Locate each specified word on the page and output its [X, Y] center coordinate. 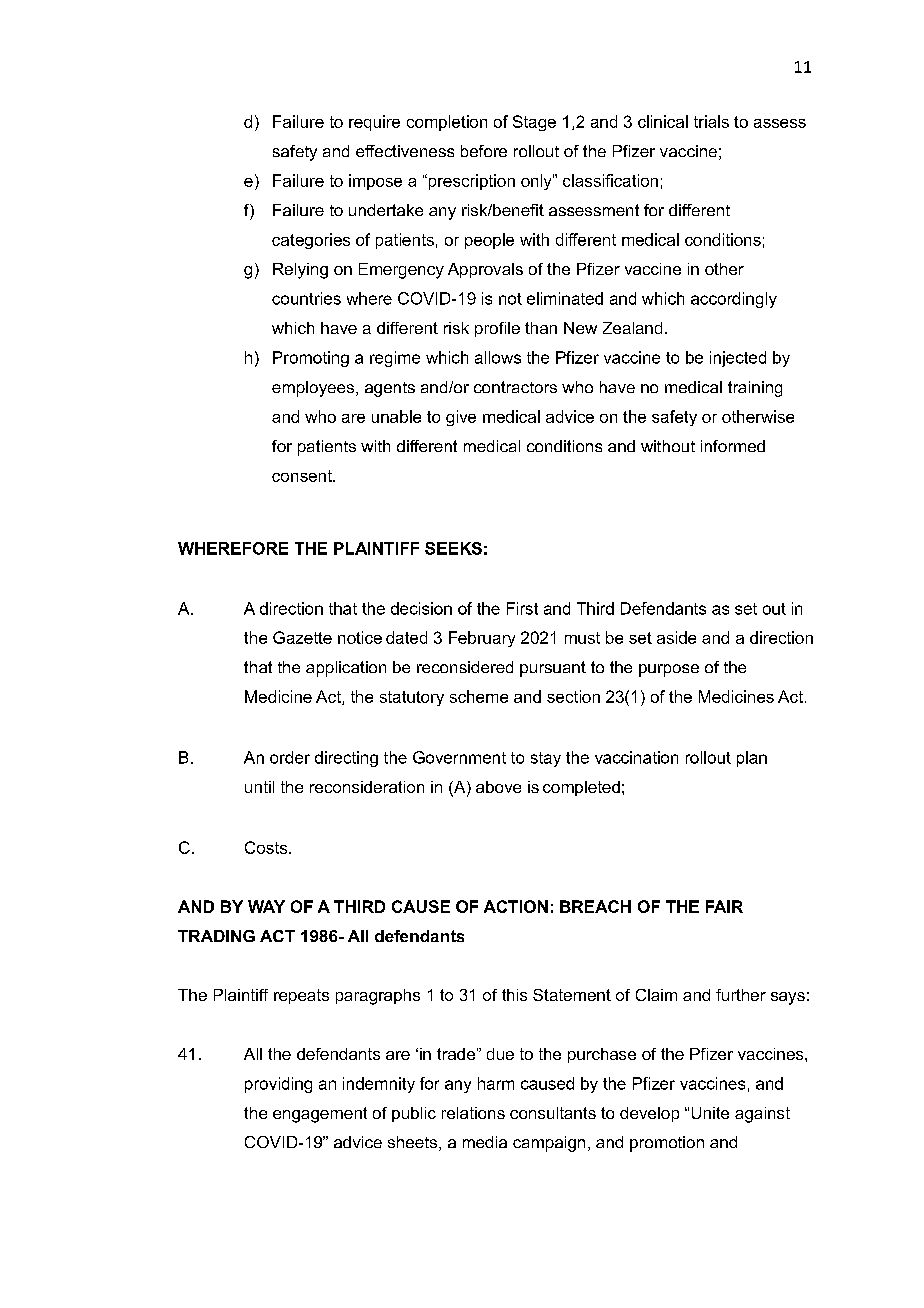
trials [711, 121]
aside [676, 637]
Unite [710, 1113]
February [482, 639]
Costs [267, 847]
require [374, 123]
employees [314, 389]
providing [278, 1085]
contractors [515, 387]
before [484, 151]
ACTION [516, 906]
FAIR [724, 906]
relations [473, 1113]
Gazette [302, 637]
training [755, 389]
